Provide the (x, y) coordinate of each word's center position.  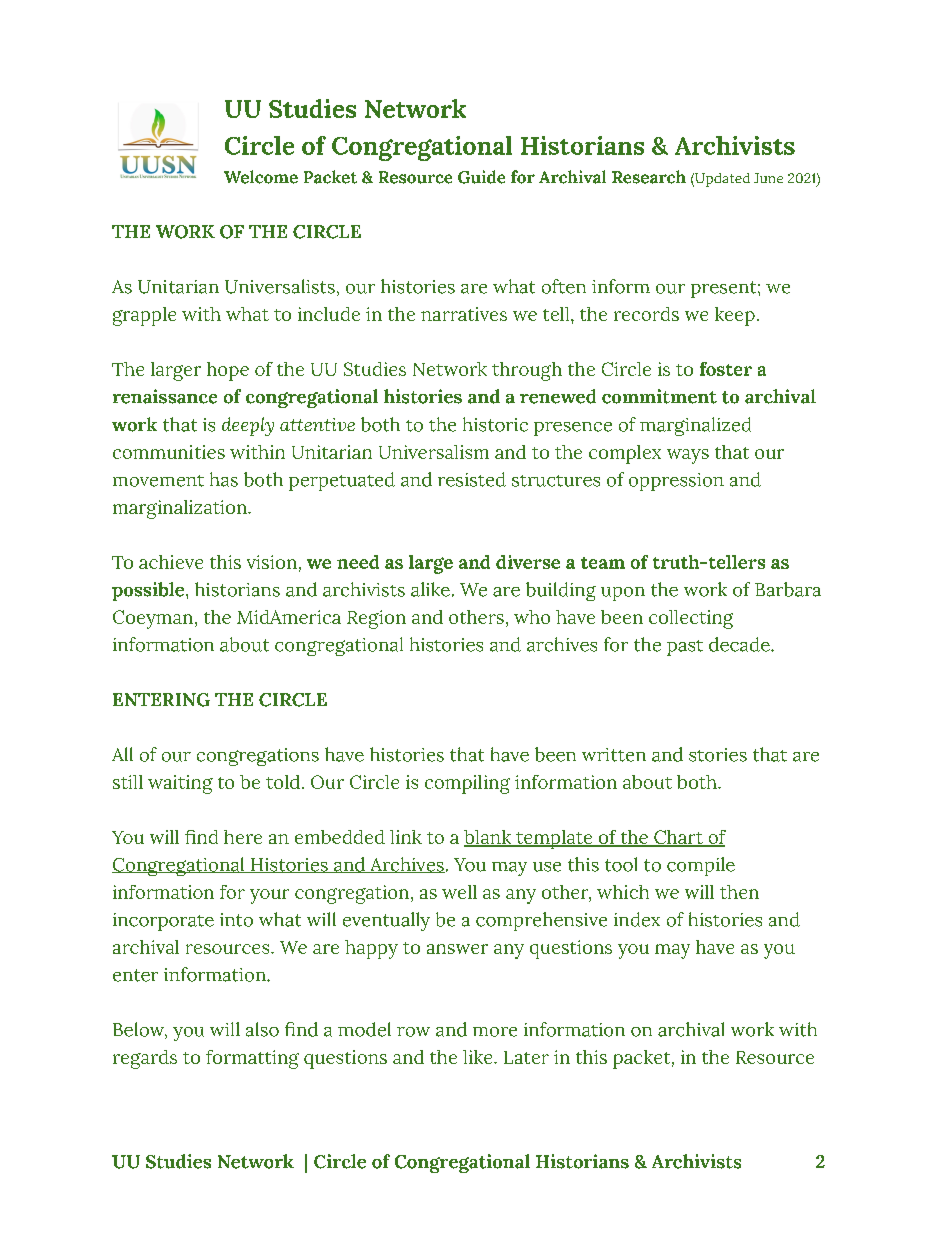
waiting (180, 784)
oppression (676, 482)
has (224, 479)
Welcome (261, 177)
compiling (467, 784)
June (768, 178)
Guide (481, 177)
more (495, 1032)
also (262, 1029)
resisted (472, 479)
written (614, 755)
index (637, 919)
